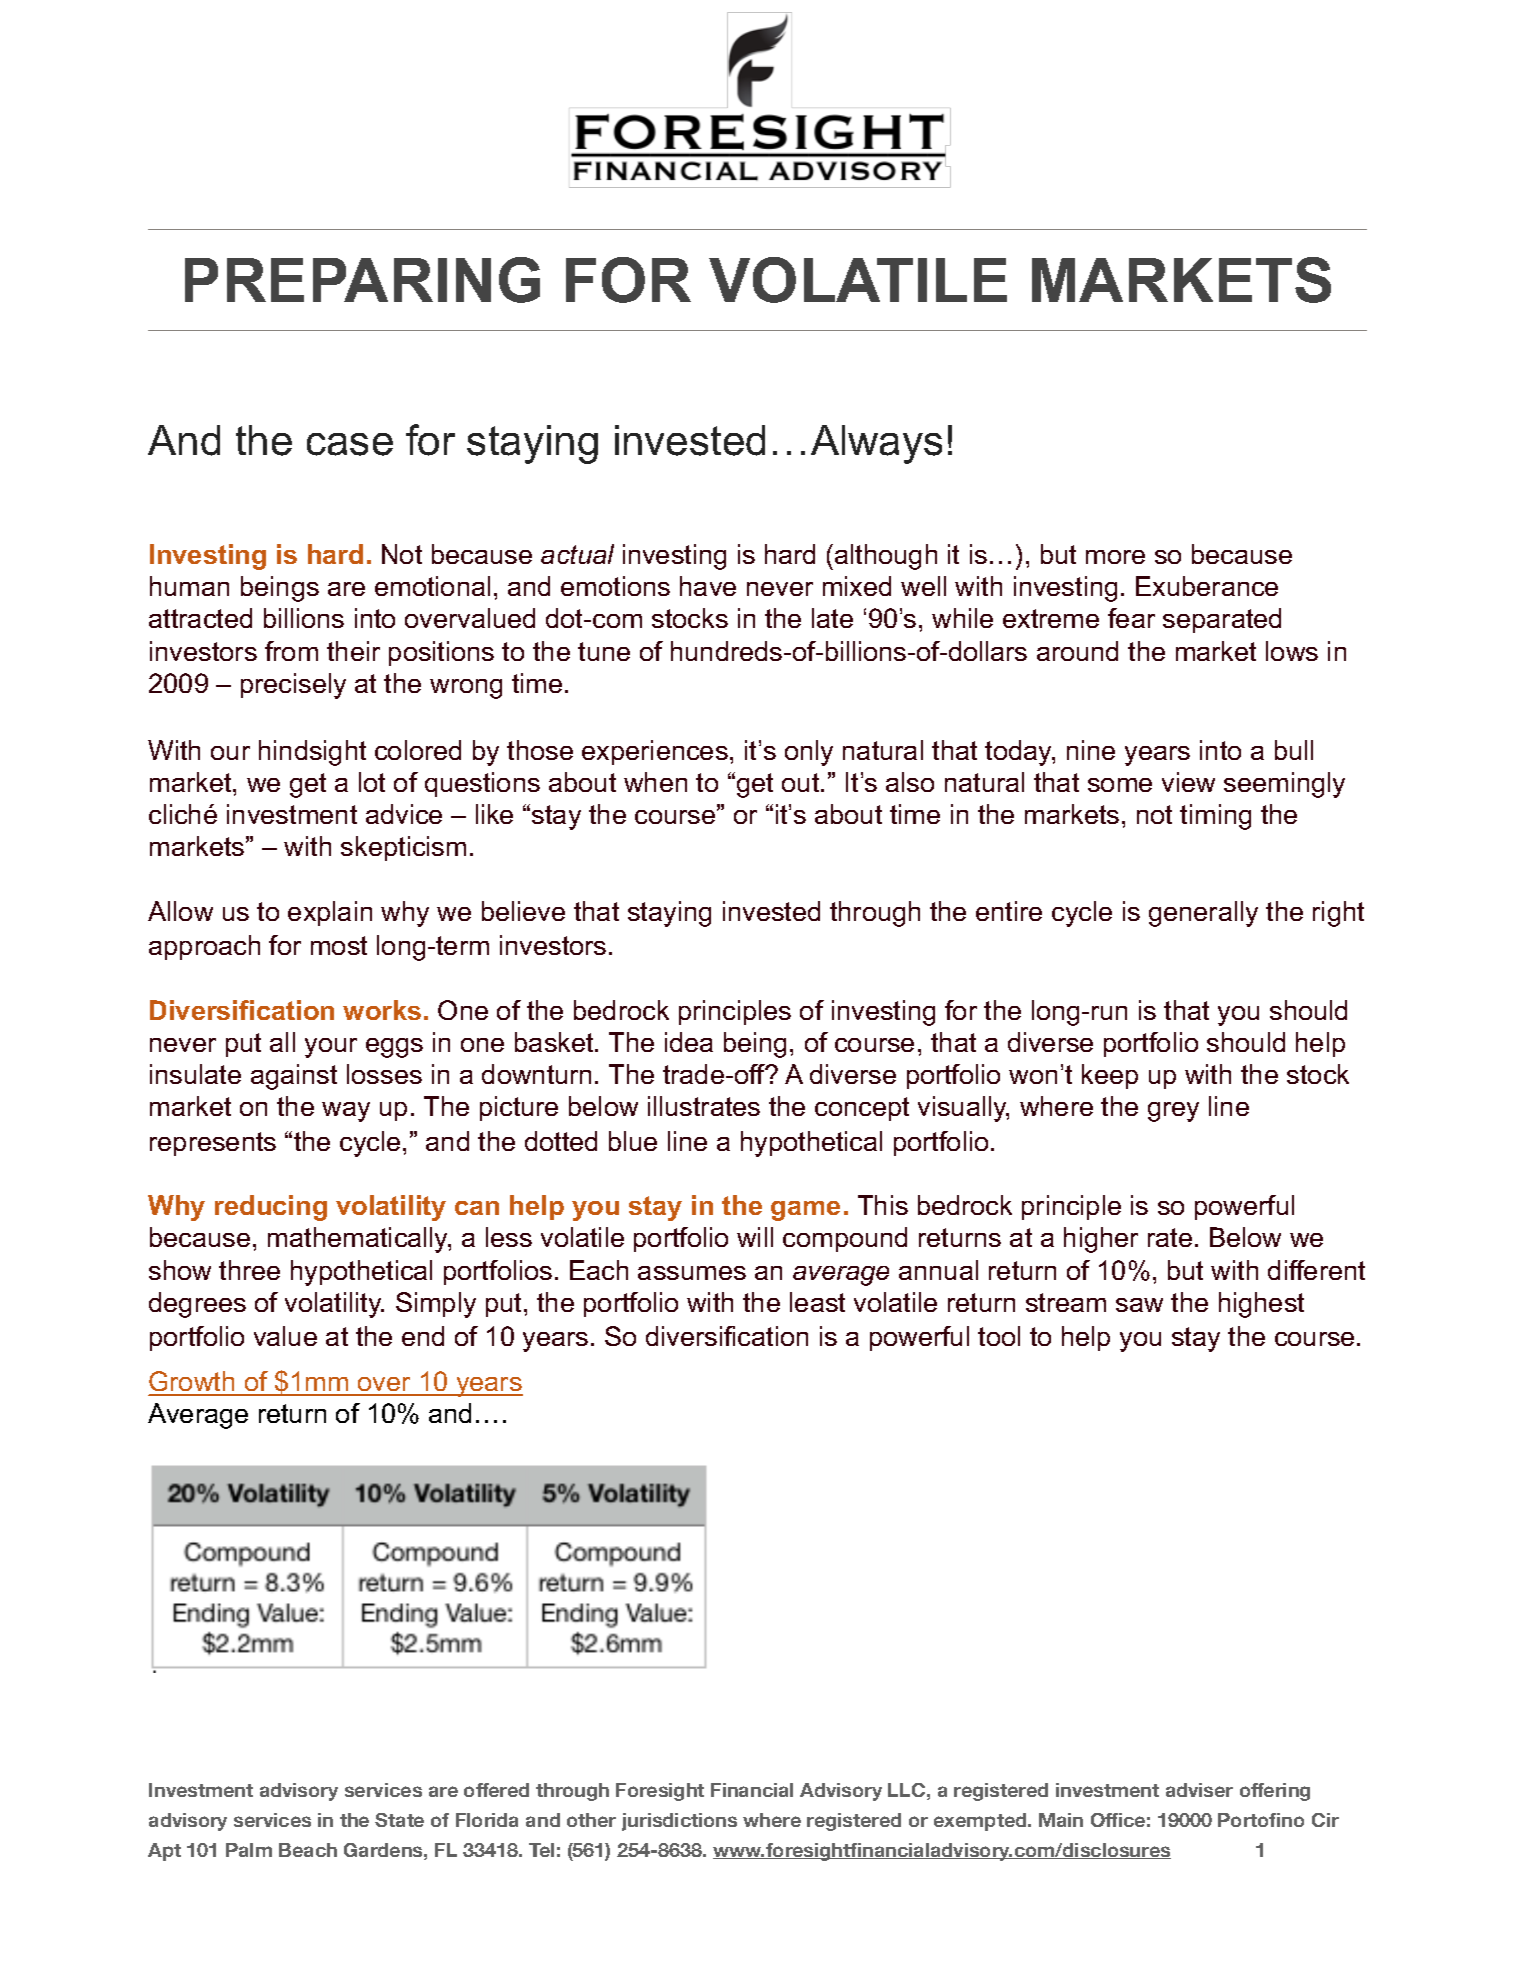  Describe the element at coordinates (1115, 557) in the image. I see `more` at that location.
